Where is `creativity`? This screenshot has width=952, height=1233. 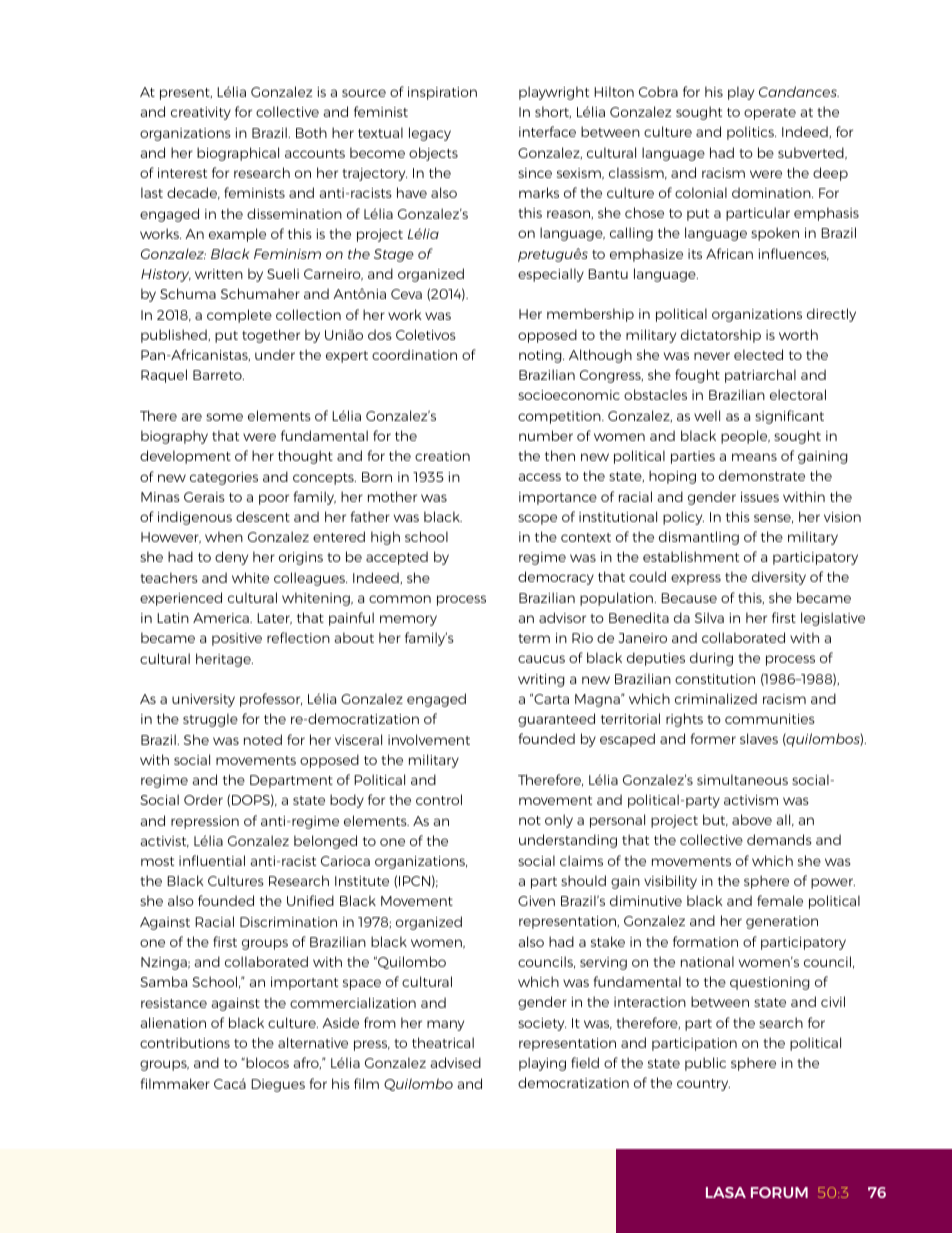
creativity is located at coordinates (201, 113).
